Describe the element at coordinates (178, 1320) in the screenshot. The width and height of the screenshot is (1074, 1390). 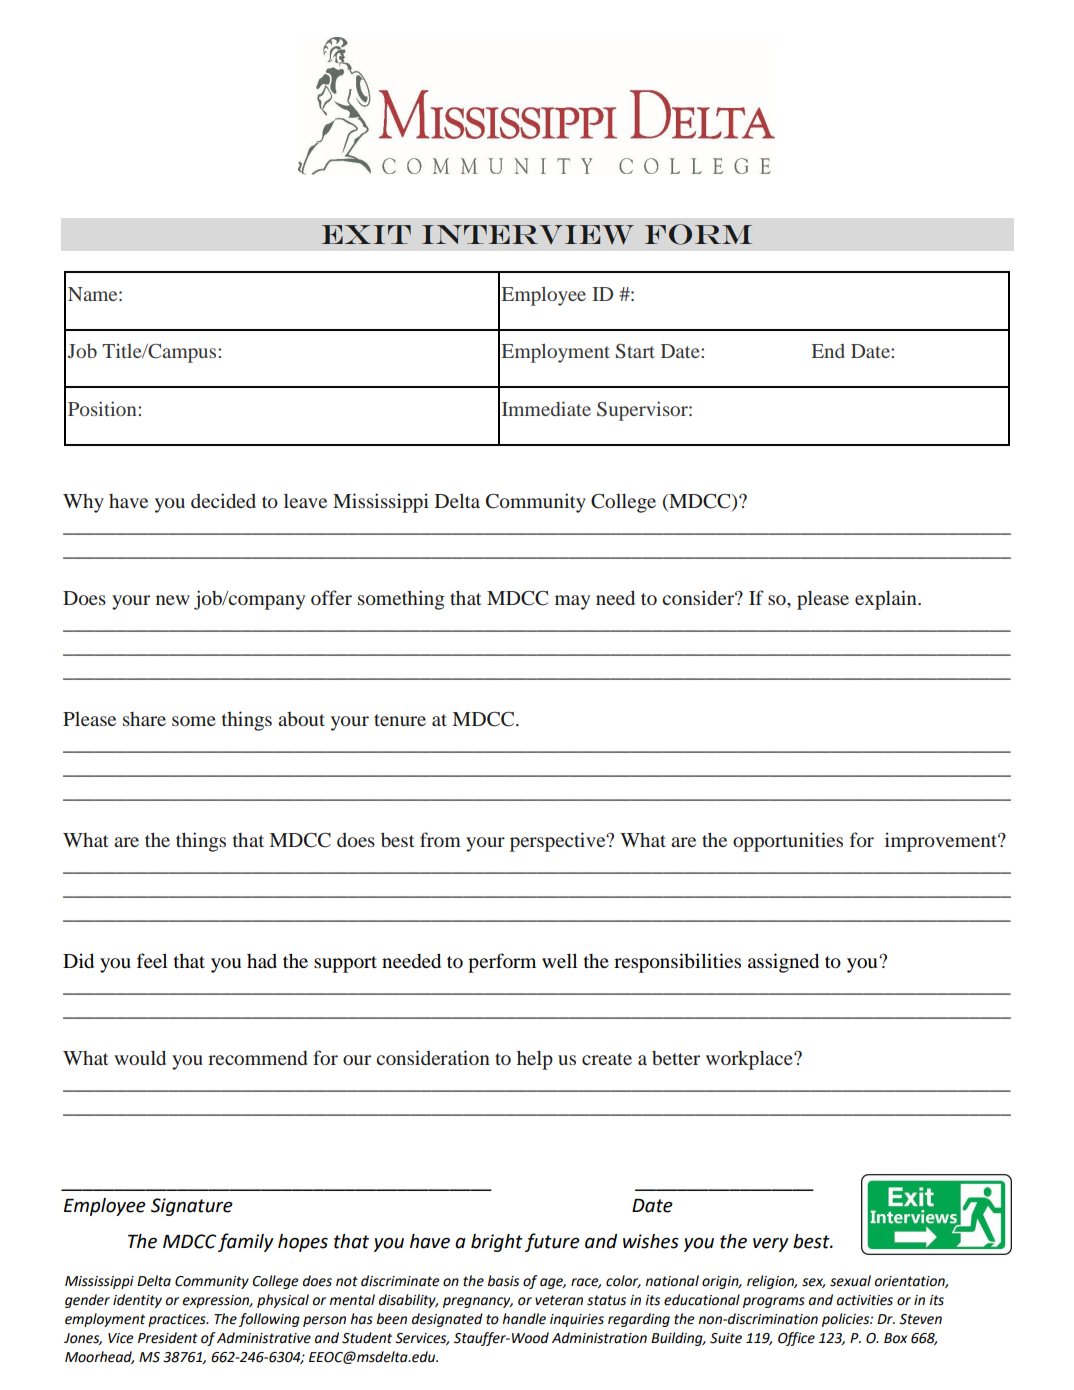
I see `practices` at that location.
